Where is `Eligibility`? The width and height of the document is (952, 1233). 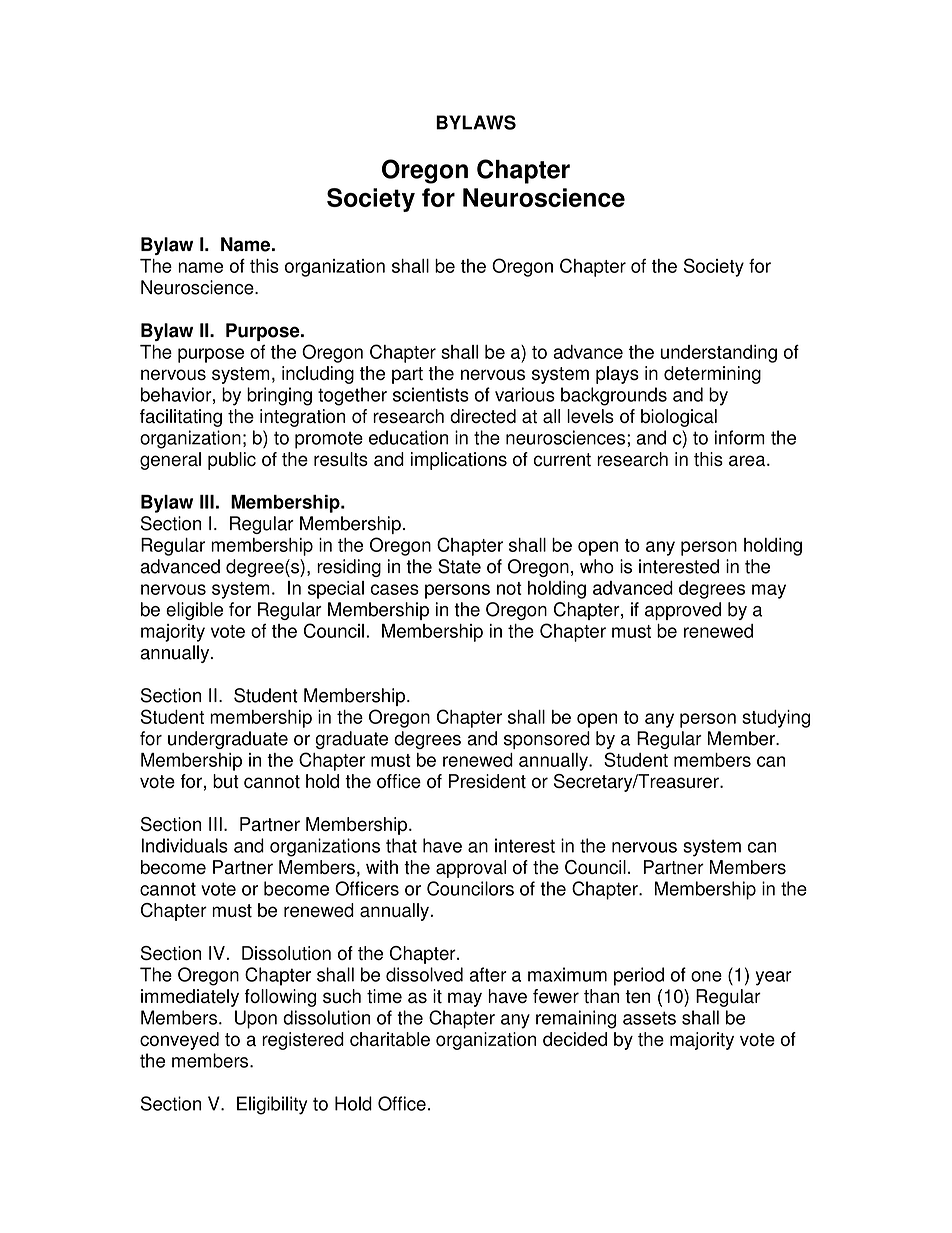 Eligibility is located at coordinates (272, 1105).
